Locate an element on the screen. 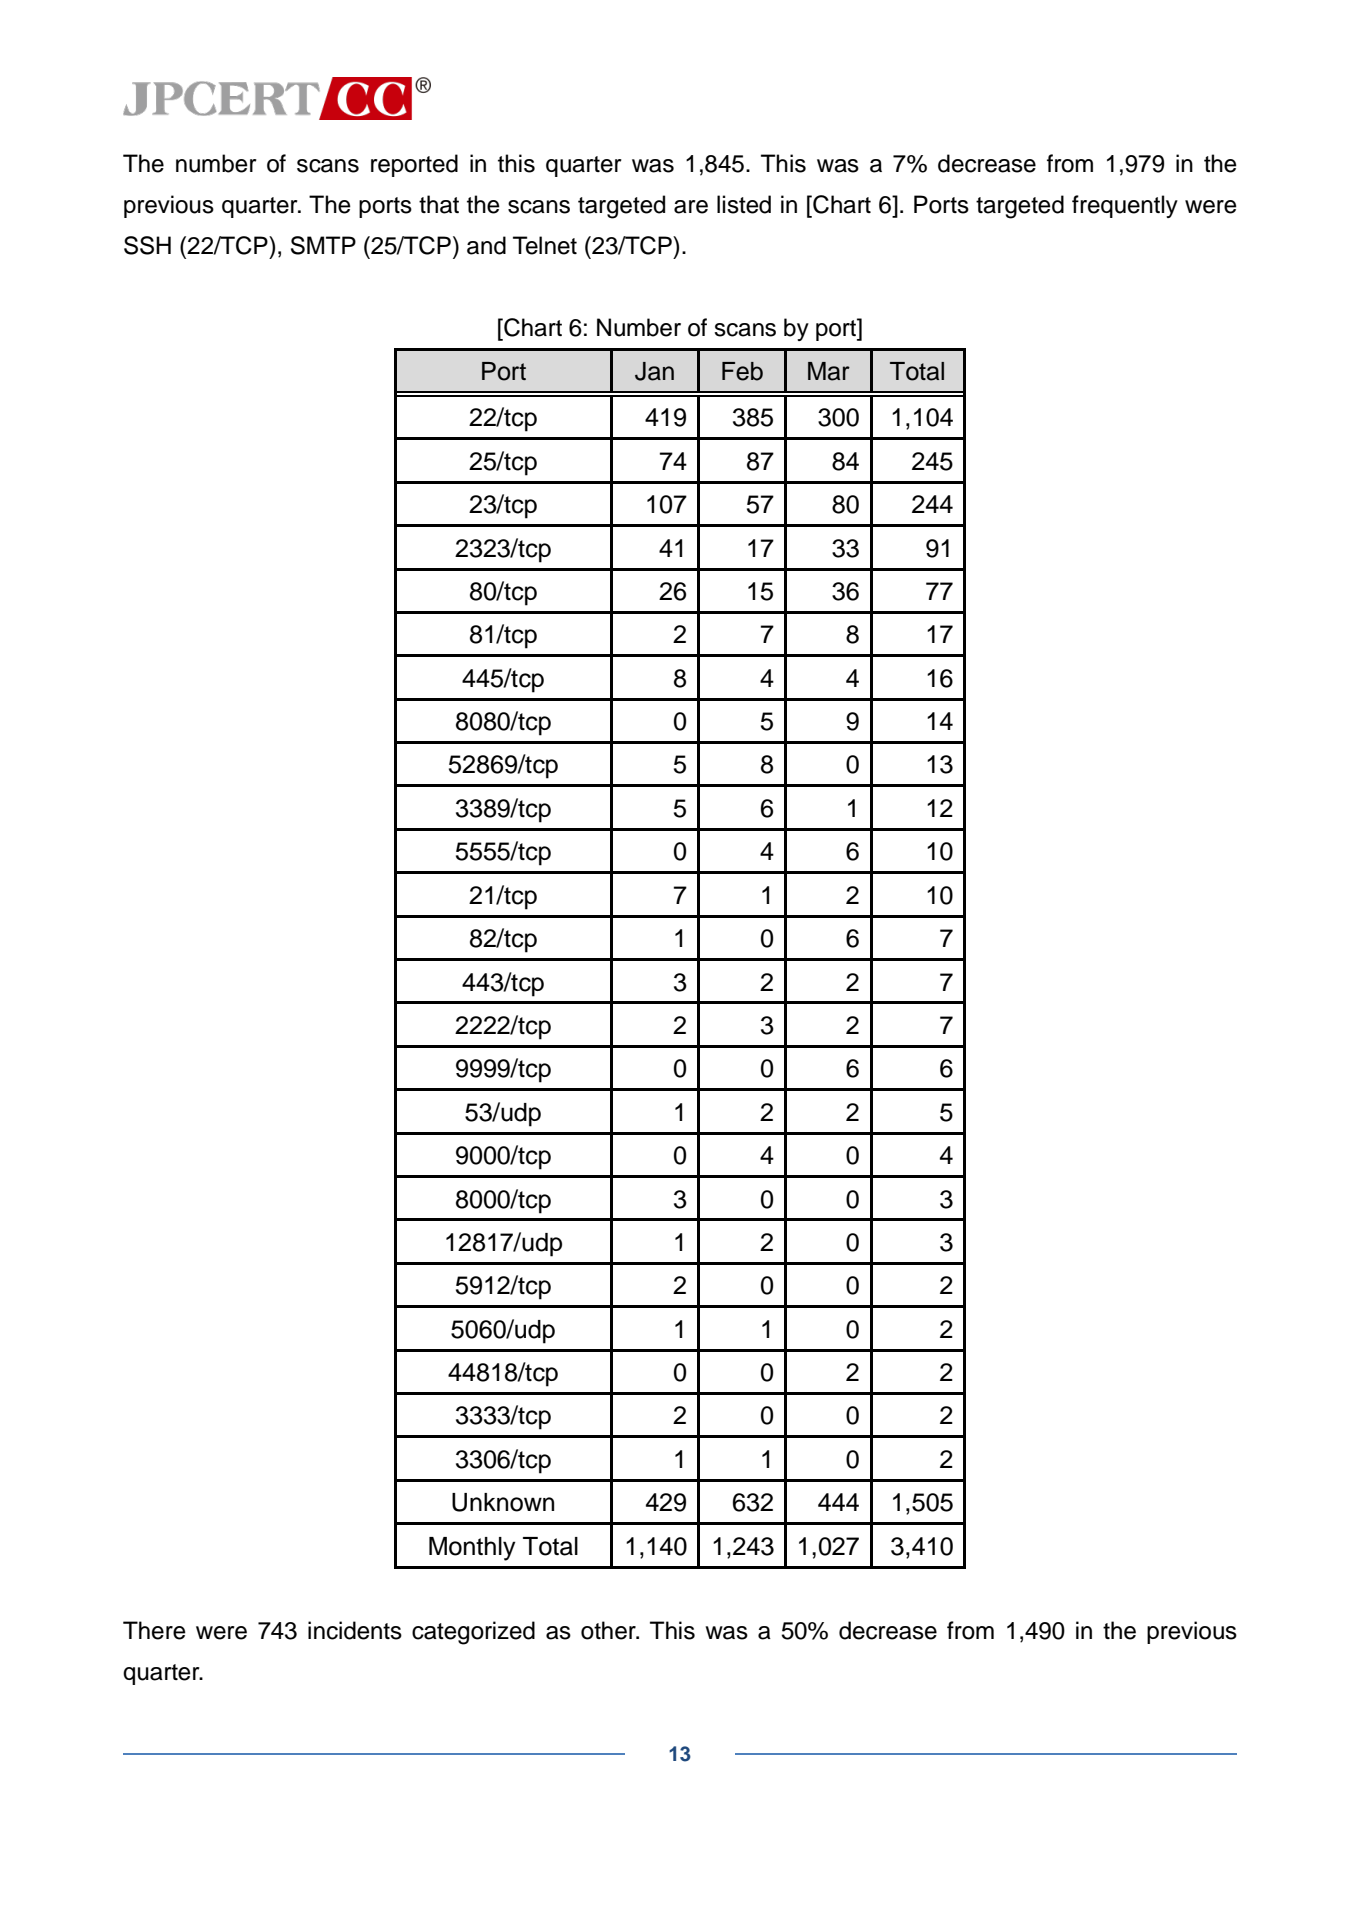  There is located at coordinates (154, 1630).
